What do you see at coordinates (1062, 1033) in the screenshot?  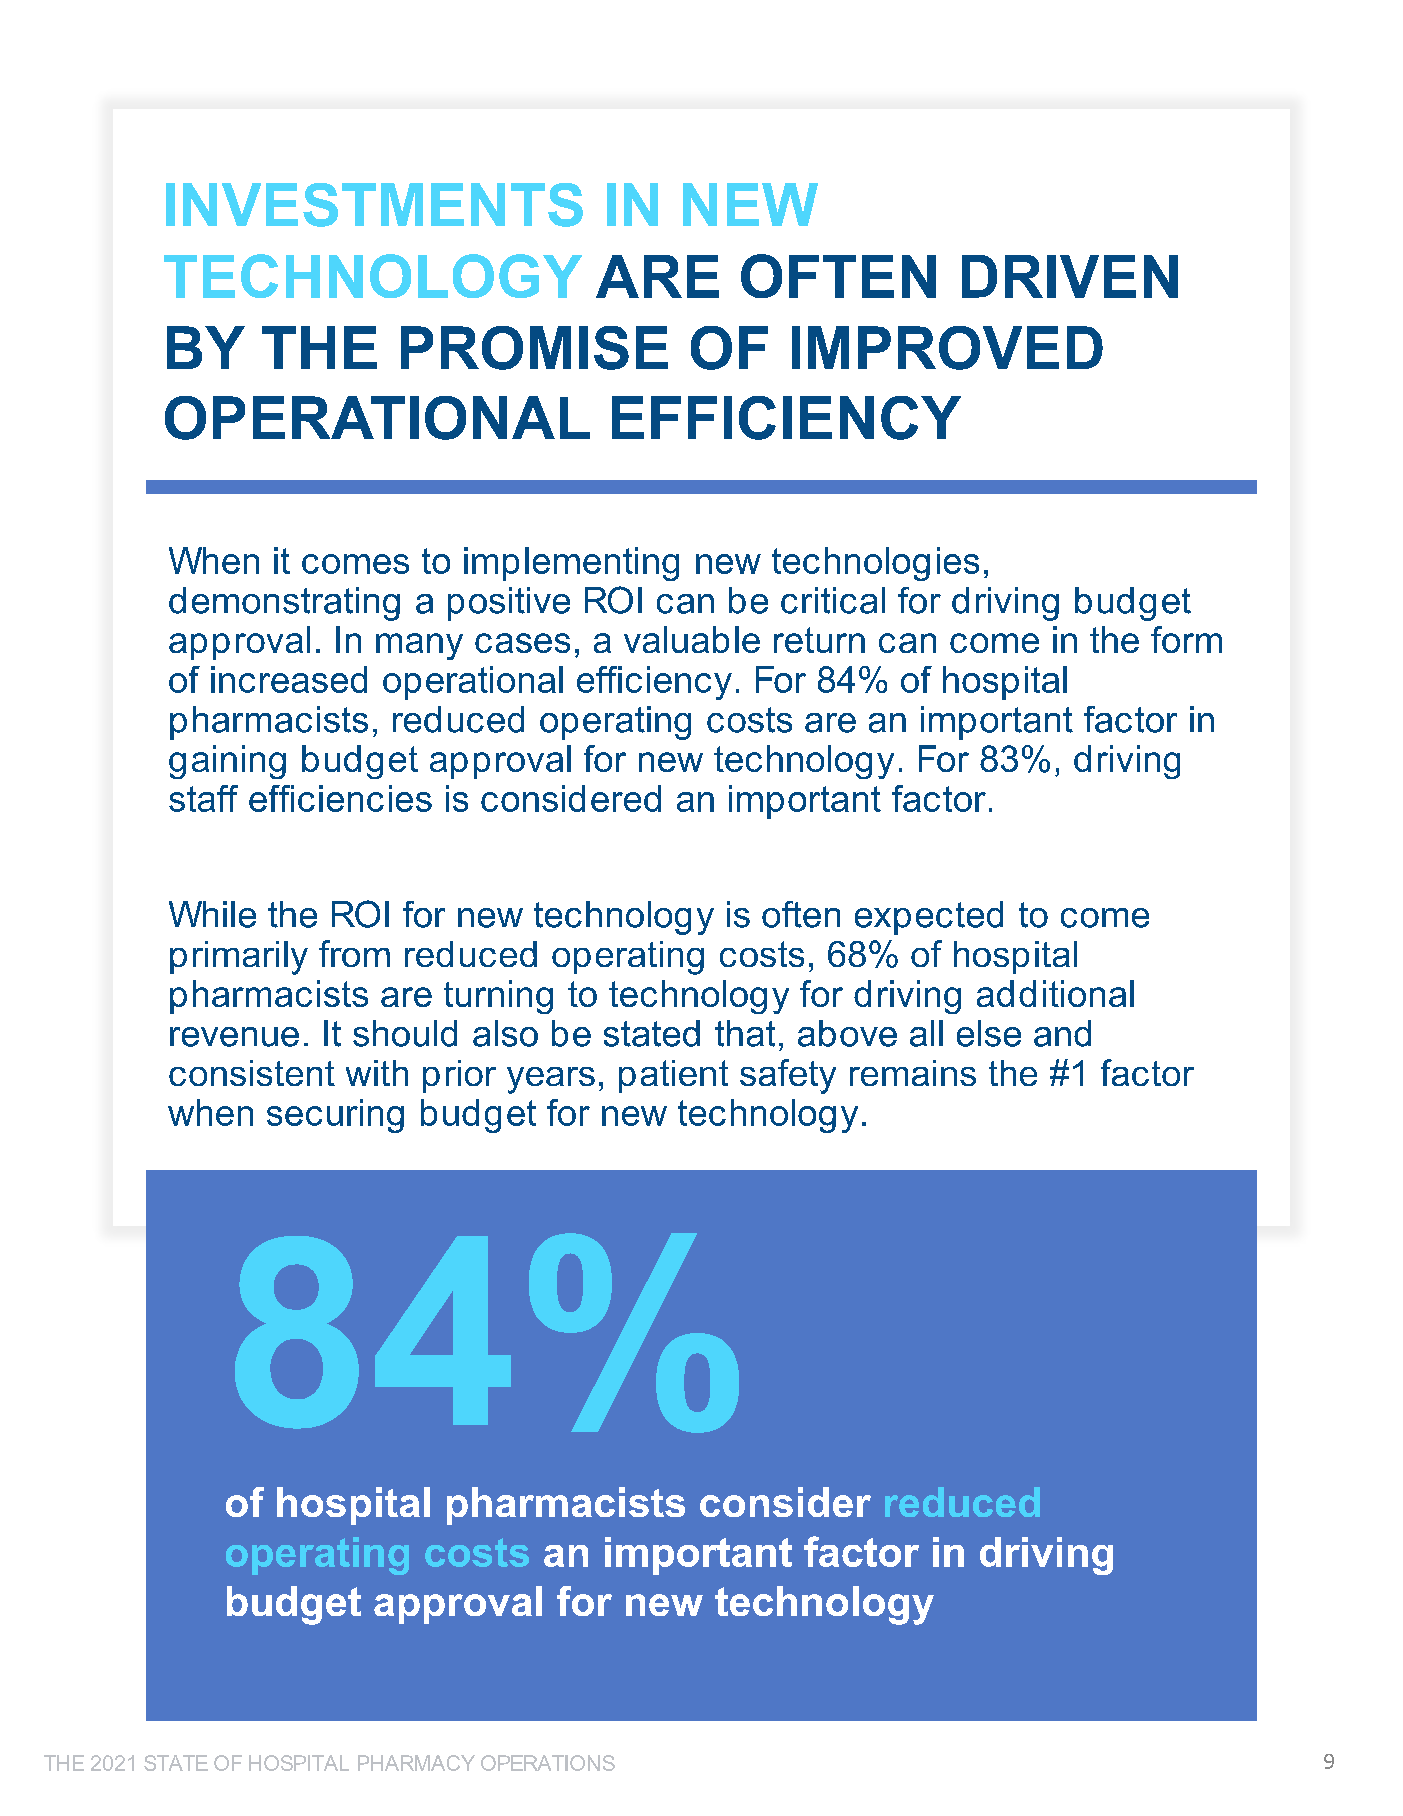 I see `and` at bounding box center [1062, 1033].
